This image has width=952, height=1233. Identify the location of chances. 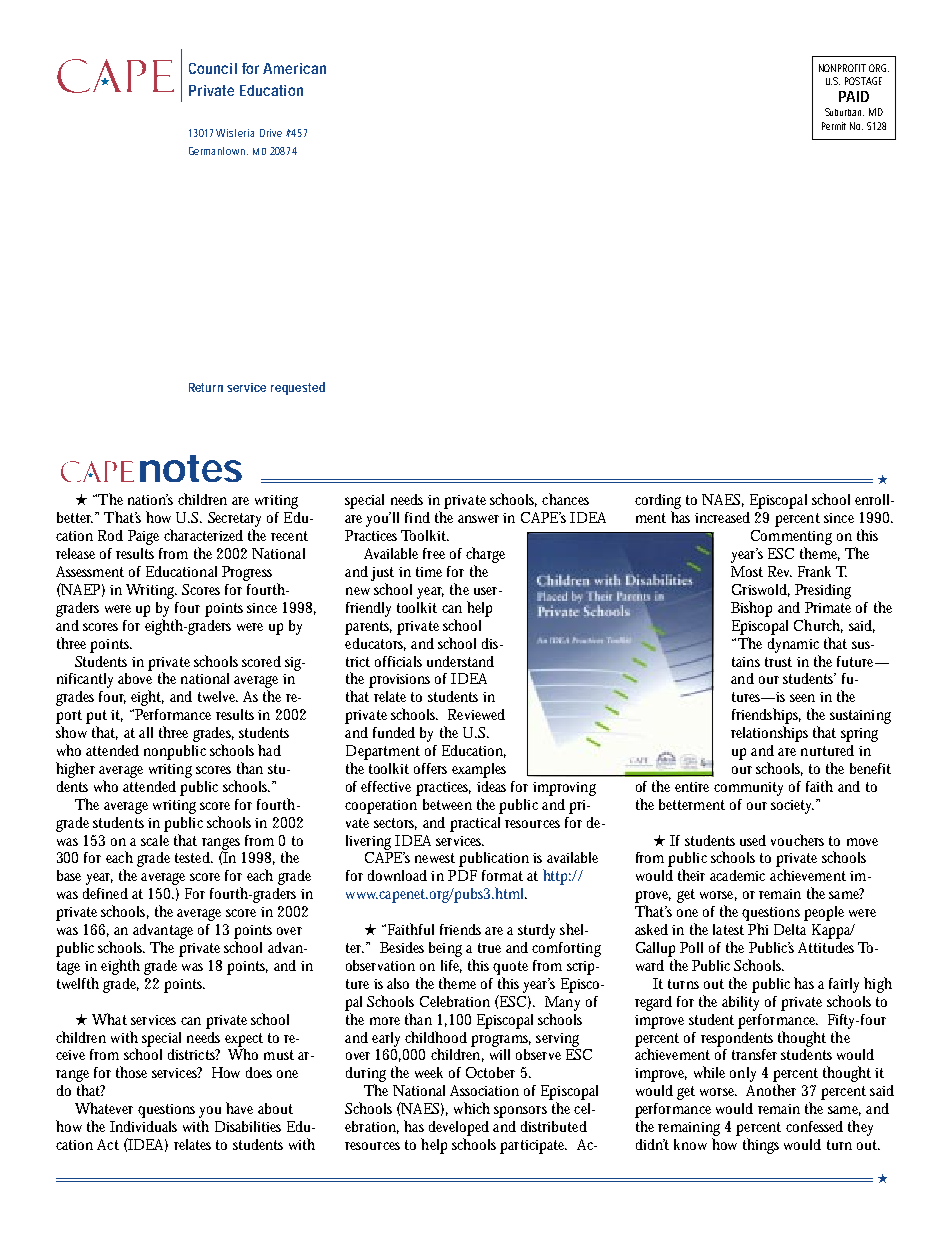
(565, 499).
